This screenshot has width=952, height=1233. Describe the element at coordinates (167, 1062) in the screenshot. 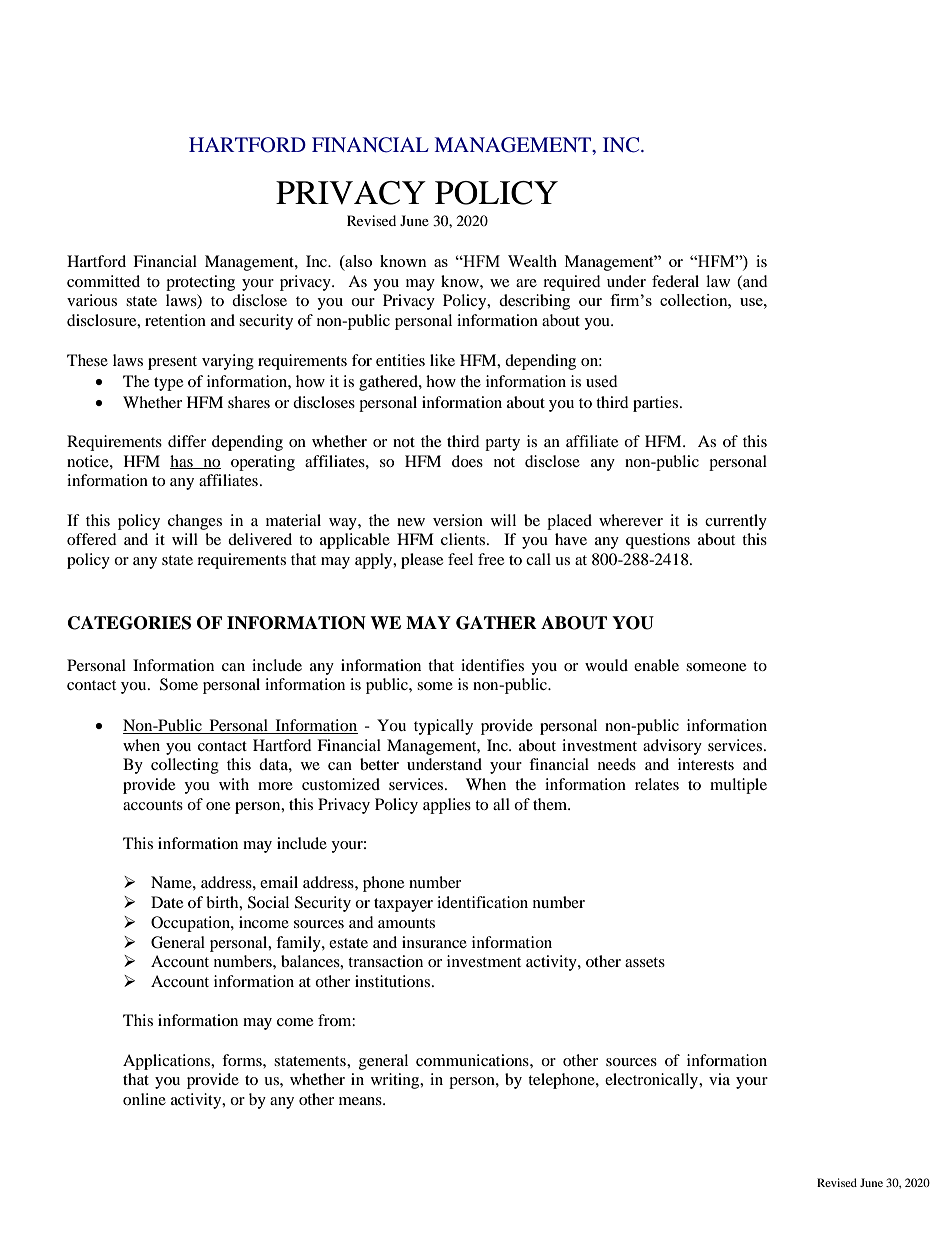

I see `Applications` at that location.
